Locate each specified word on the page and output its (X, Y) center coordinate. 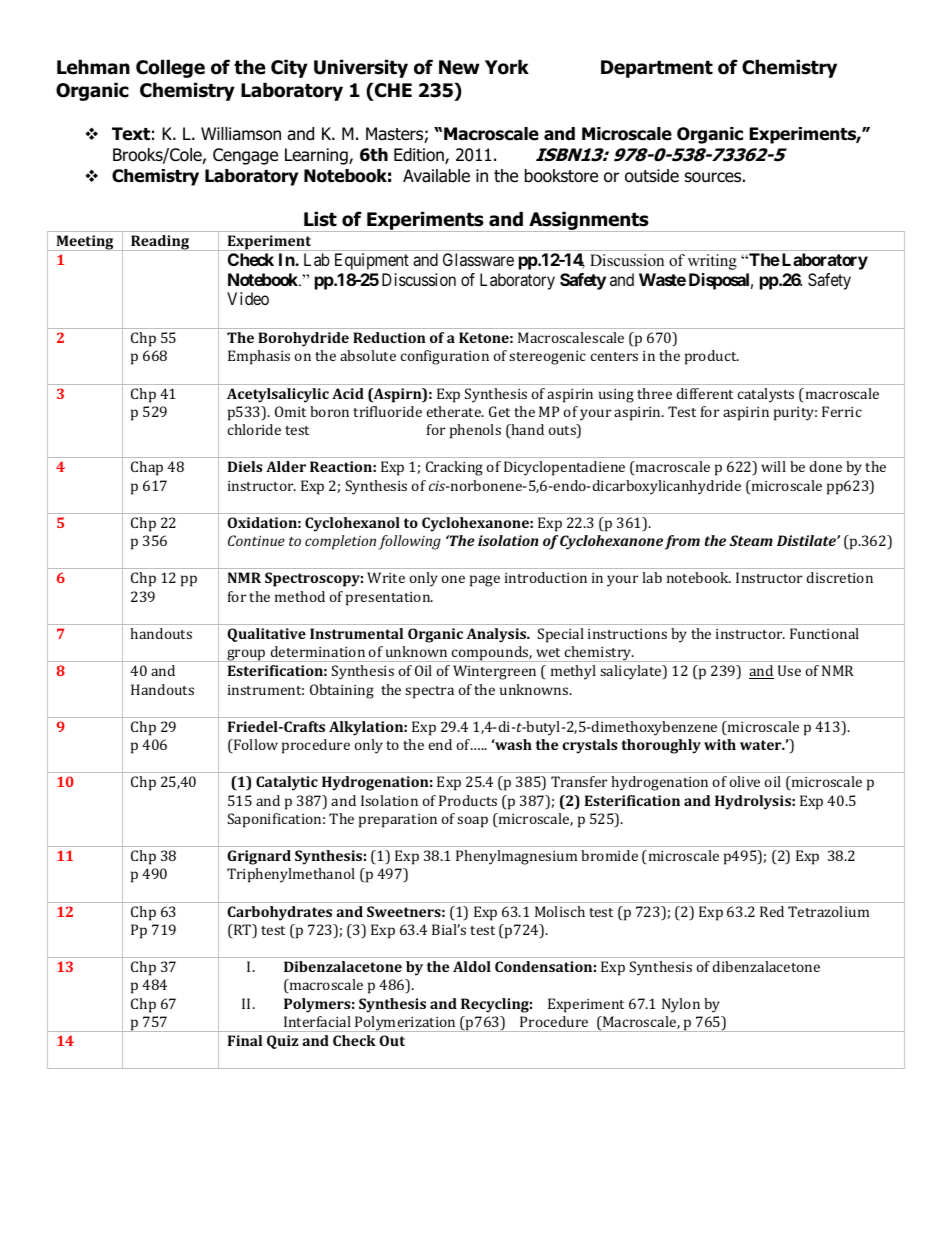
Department (657, 69)
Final (245, 1040)
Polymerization (405, 1024)
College (170, 68)
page (485, 581)
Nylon (681, 1005)
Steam (751, 540)
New (459, 67)
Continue (256, 540)
